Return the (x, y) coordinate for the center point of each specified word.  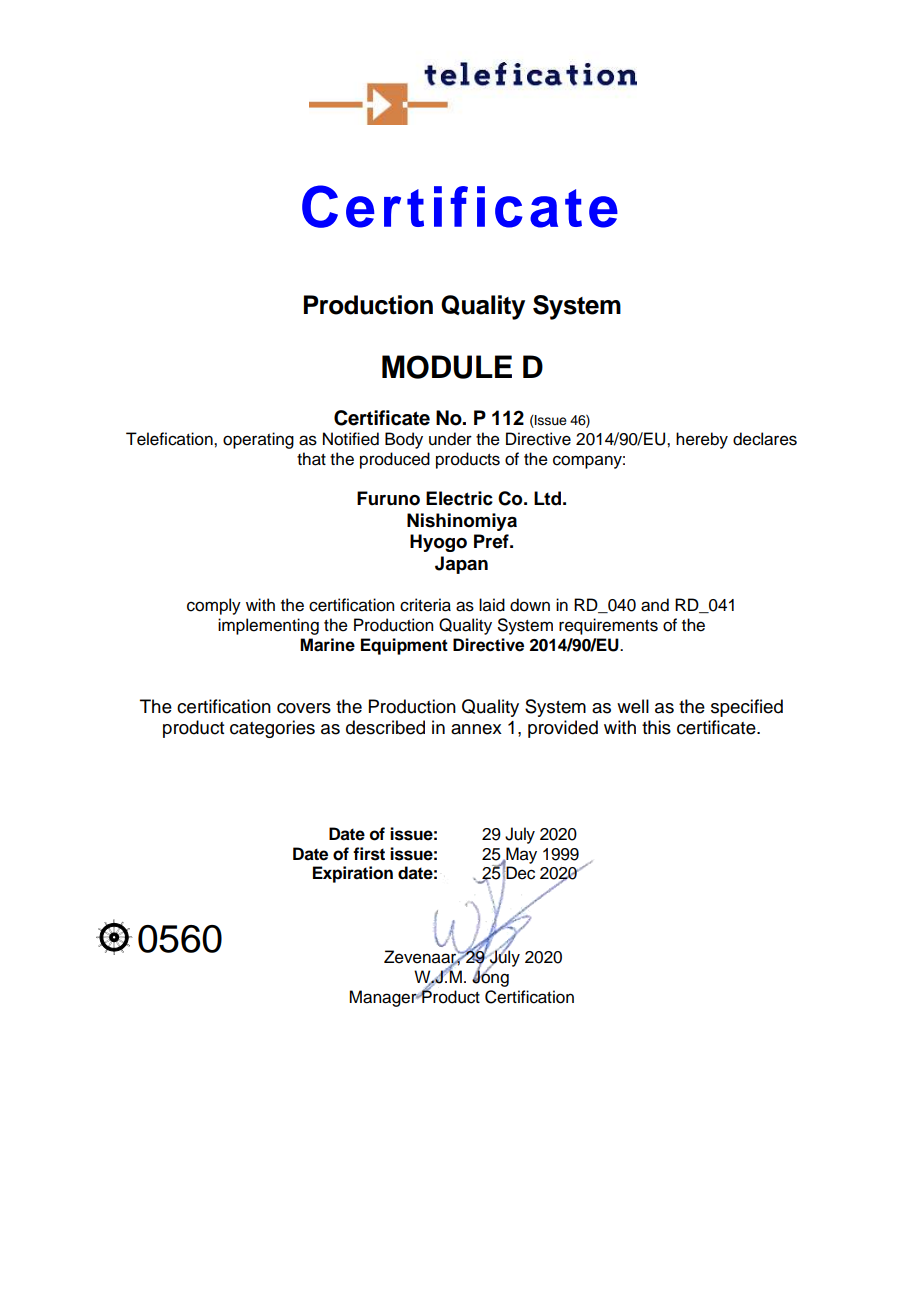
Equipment (404, 646)
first (369, 854)
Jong (490, 977)
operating (258, 440)
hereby (702, 440)
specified (747, 708)
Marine (327, 645)
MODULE (447, 367)
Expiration (353, 874)
